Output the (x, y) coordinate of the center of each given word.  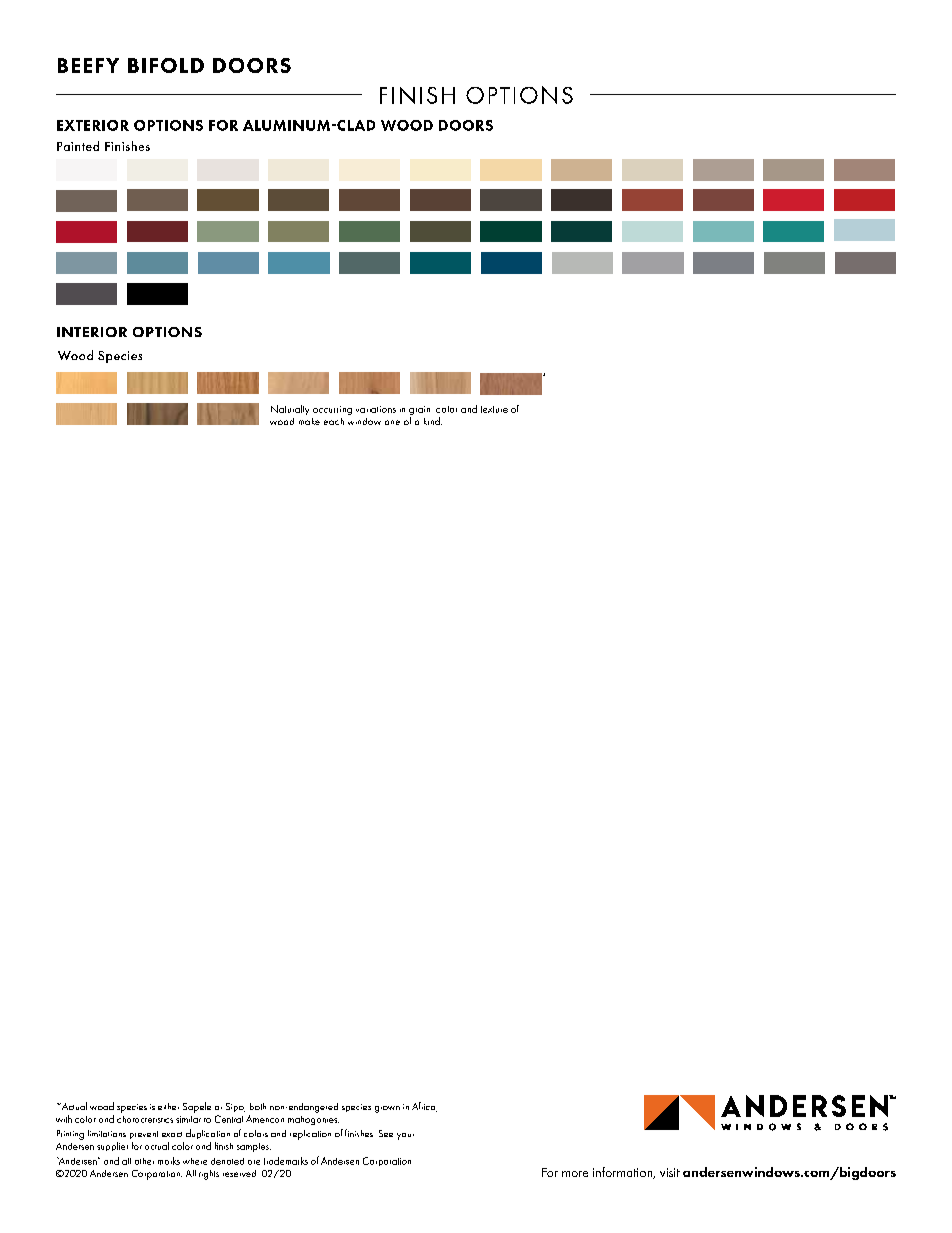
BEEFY (88, 65)
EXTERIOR (93, 125)
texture (494, 409)
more (575, 1174)
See (386, 1133)
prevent (144, 1135)
